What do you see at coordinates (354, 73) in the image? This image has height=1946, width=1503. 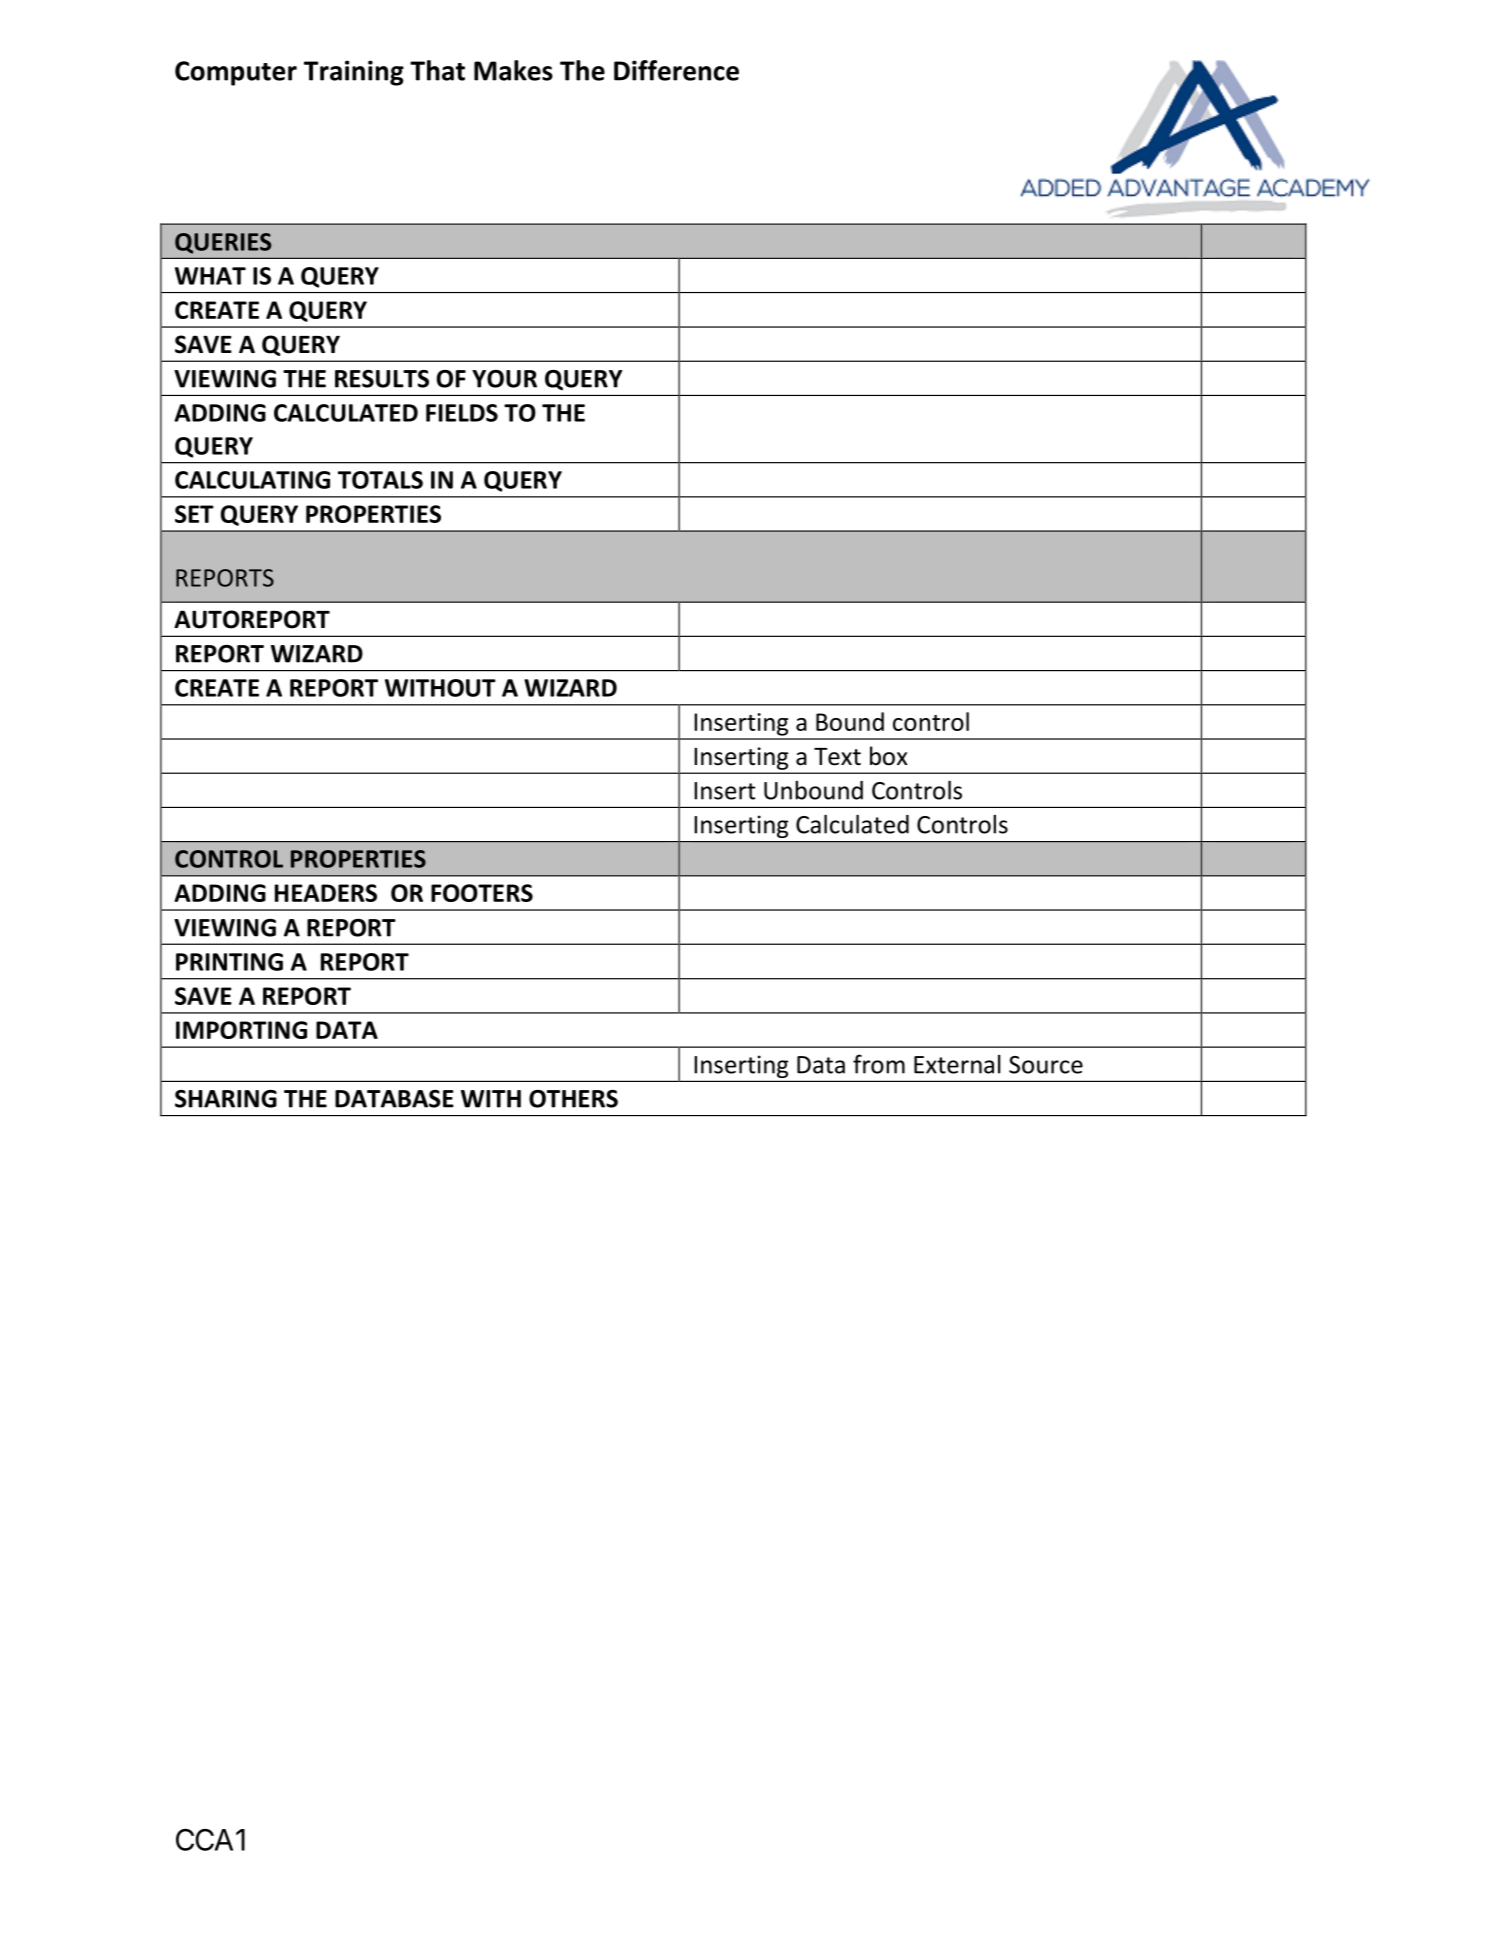 I see `Training` at bounding box center [354, 73].
